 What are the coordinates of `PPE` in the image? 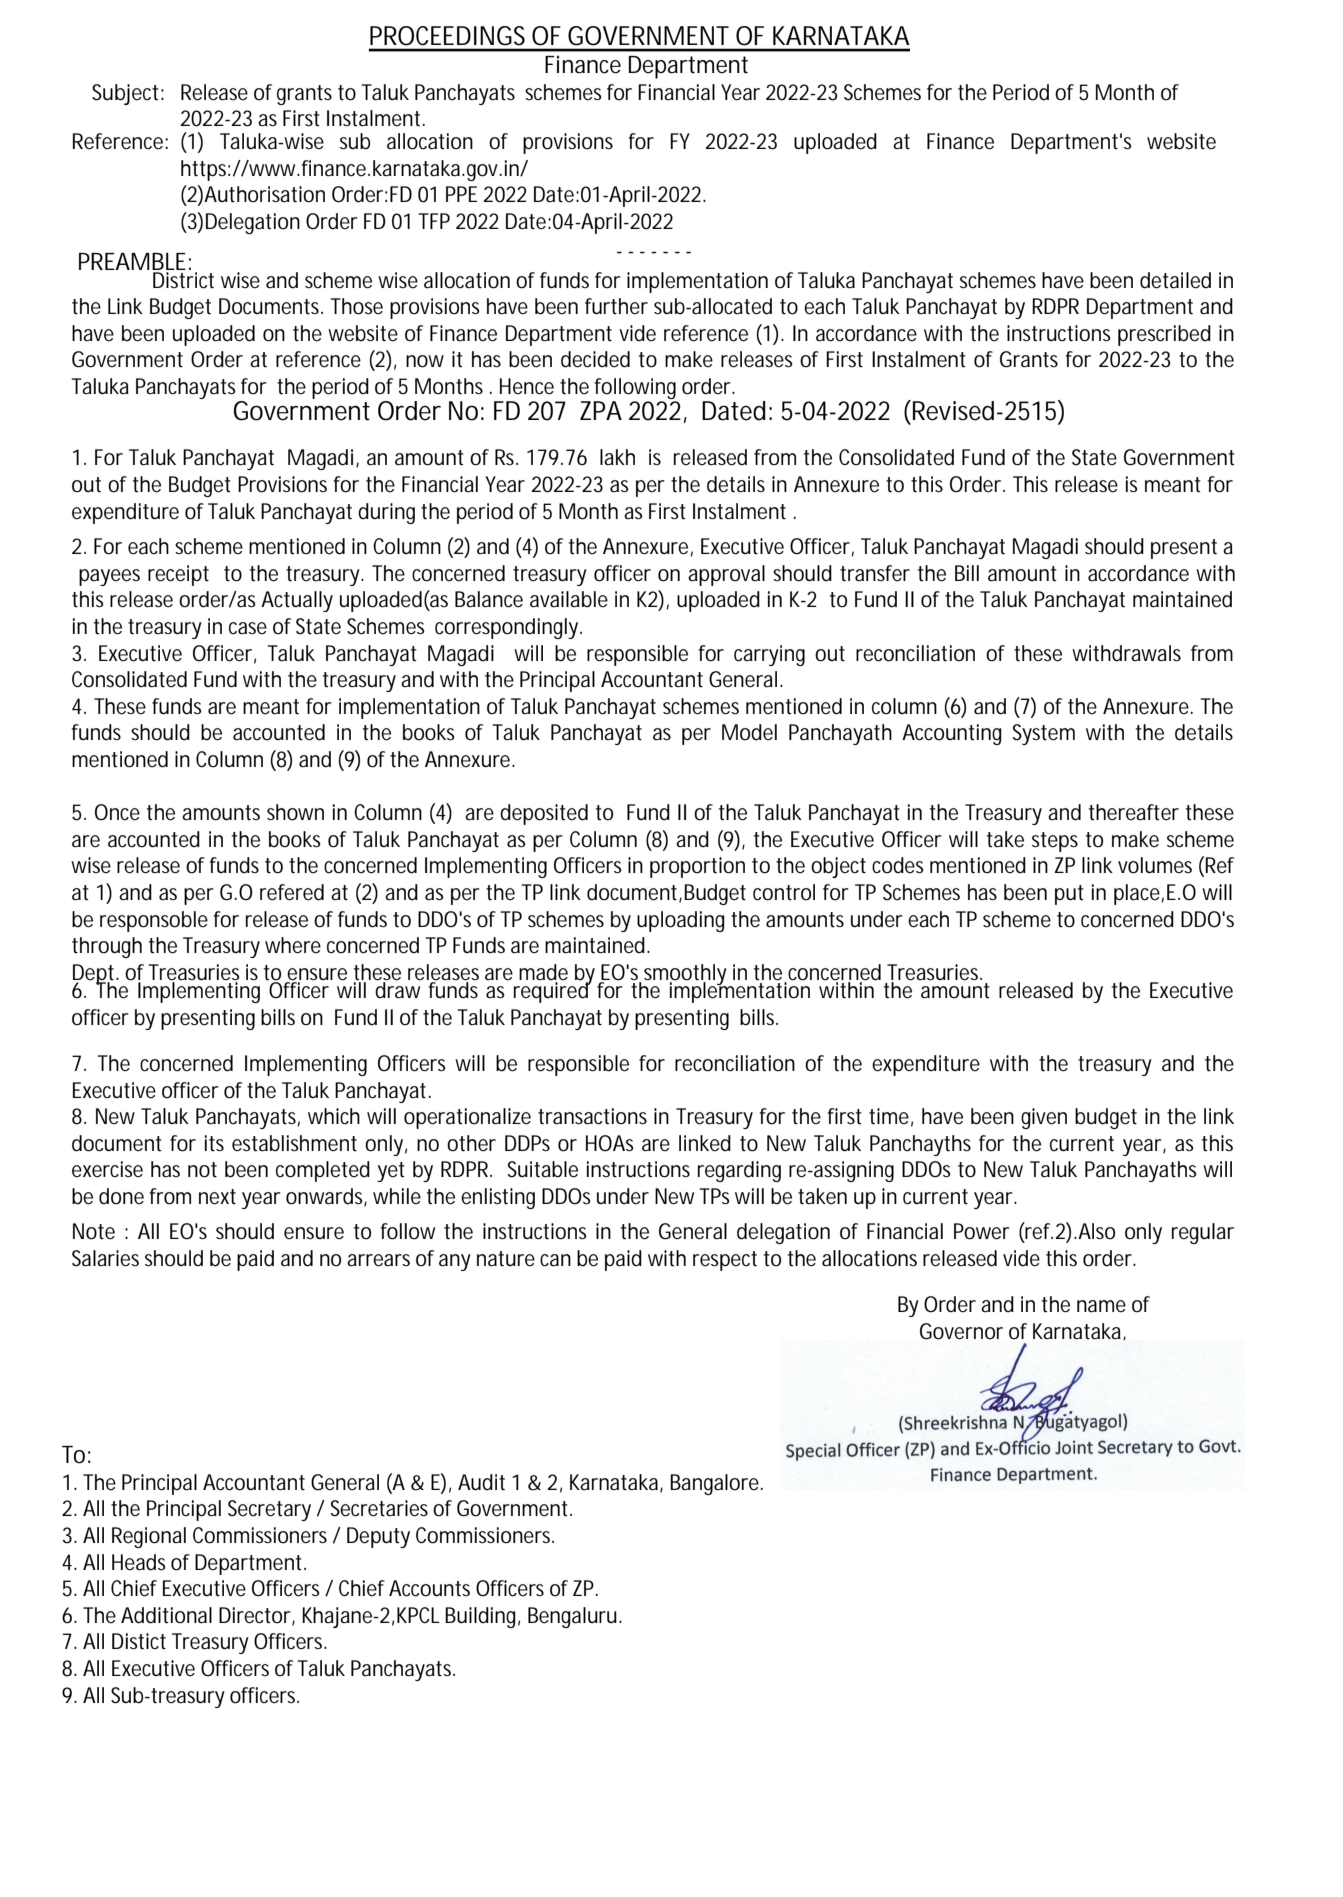 It's located at (461, 194).
